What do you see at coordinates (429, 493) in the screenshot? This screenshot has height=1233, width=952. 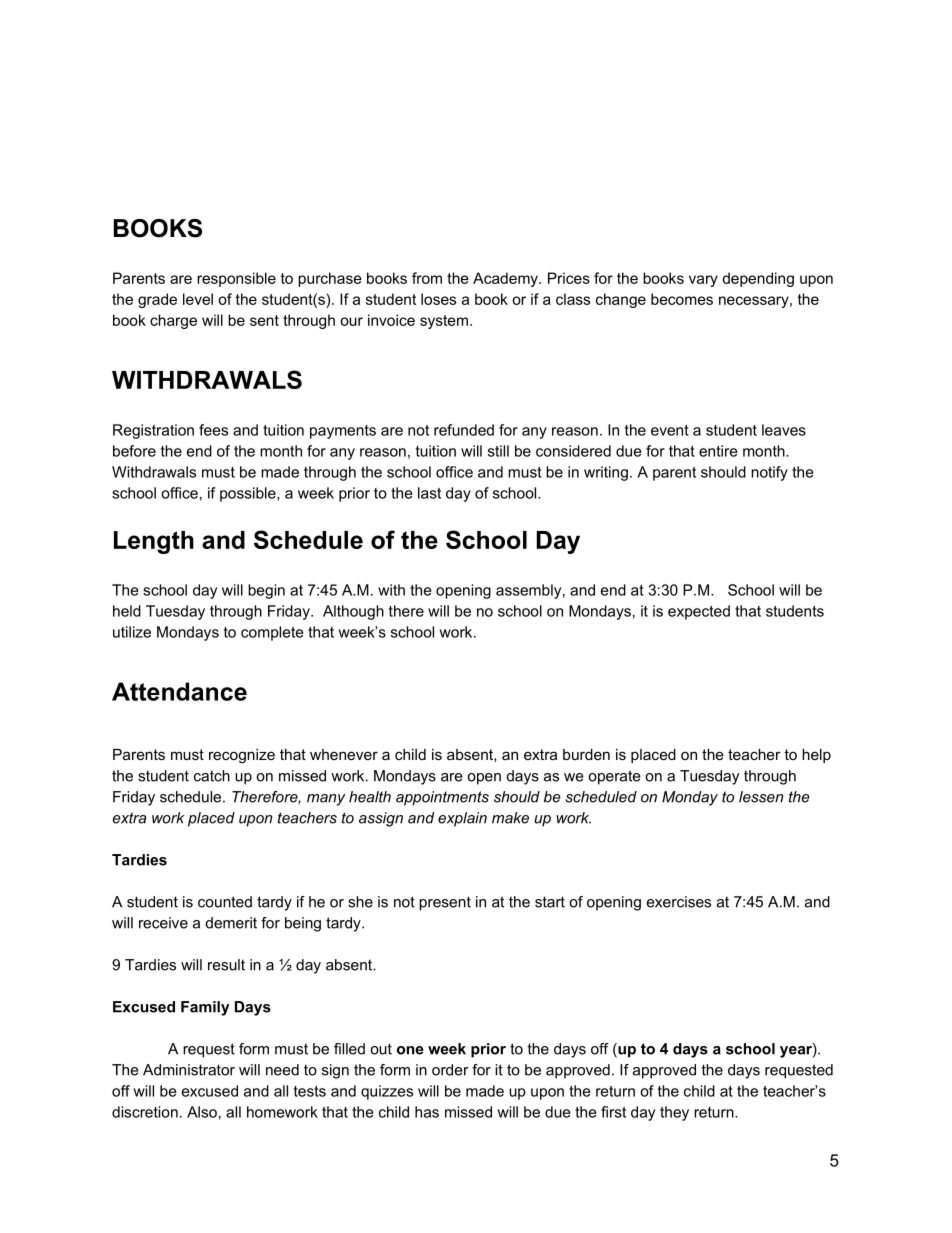 I see `last` at bounding box center [429, 493].
